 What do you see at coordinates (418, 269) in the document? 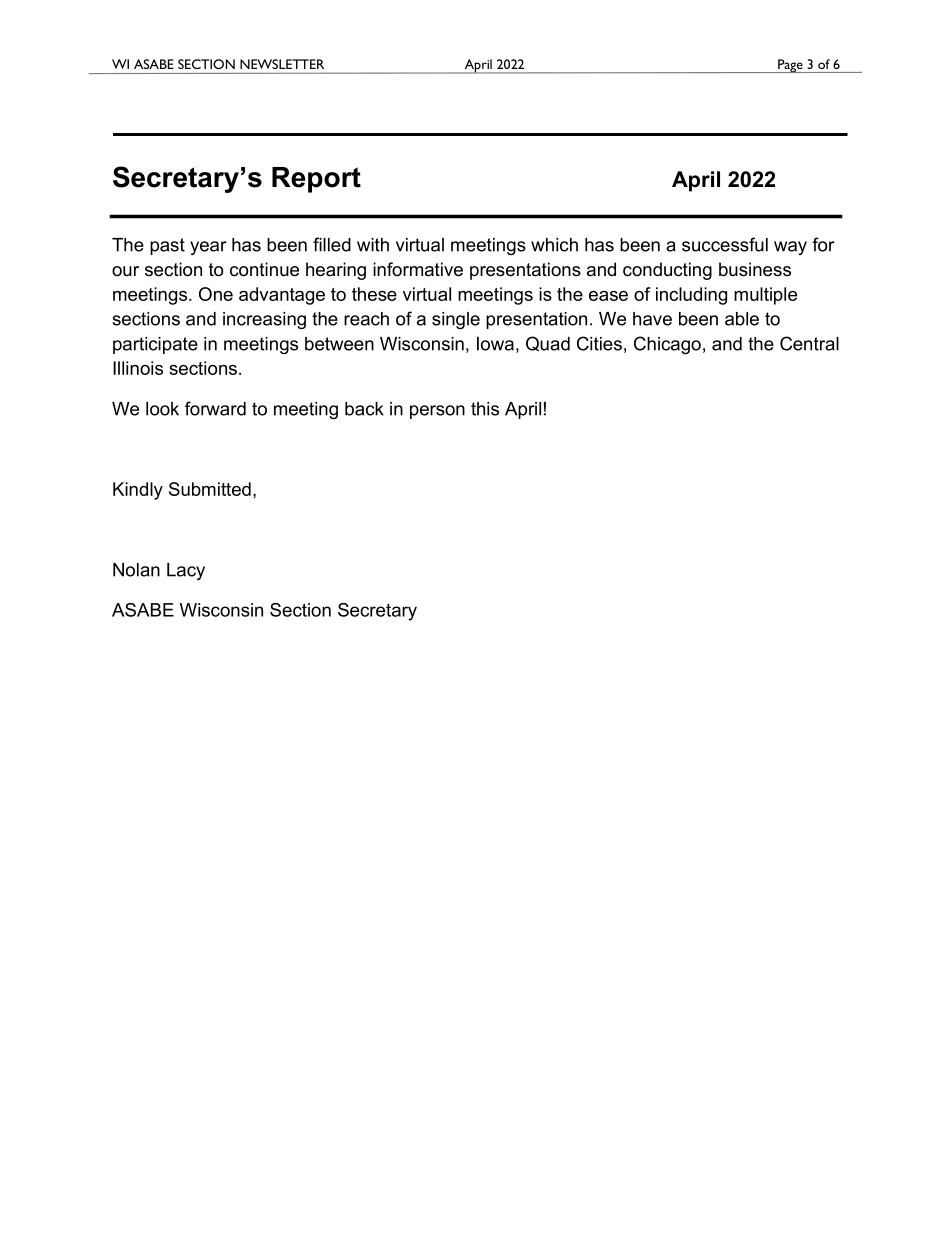
I see `informative` at bounding box center [418, 269].
